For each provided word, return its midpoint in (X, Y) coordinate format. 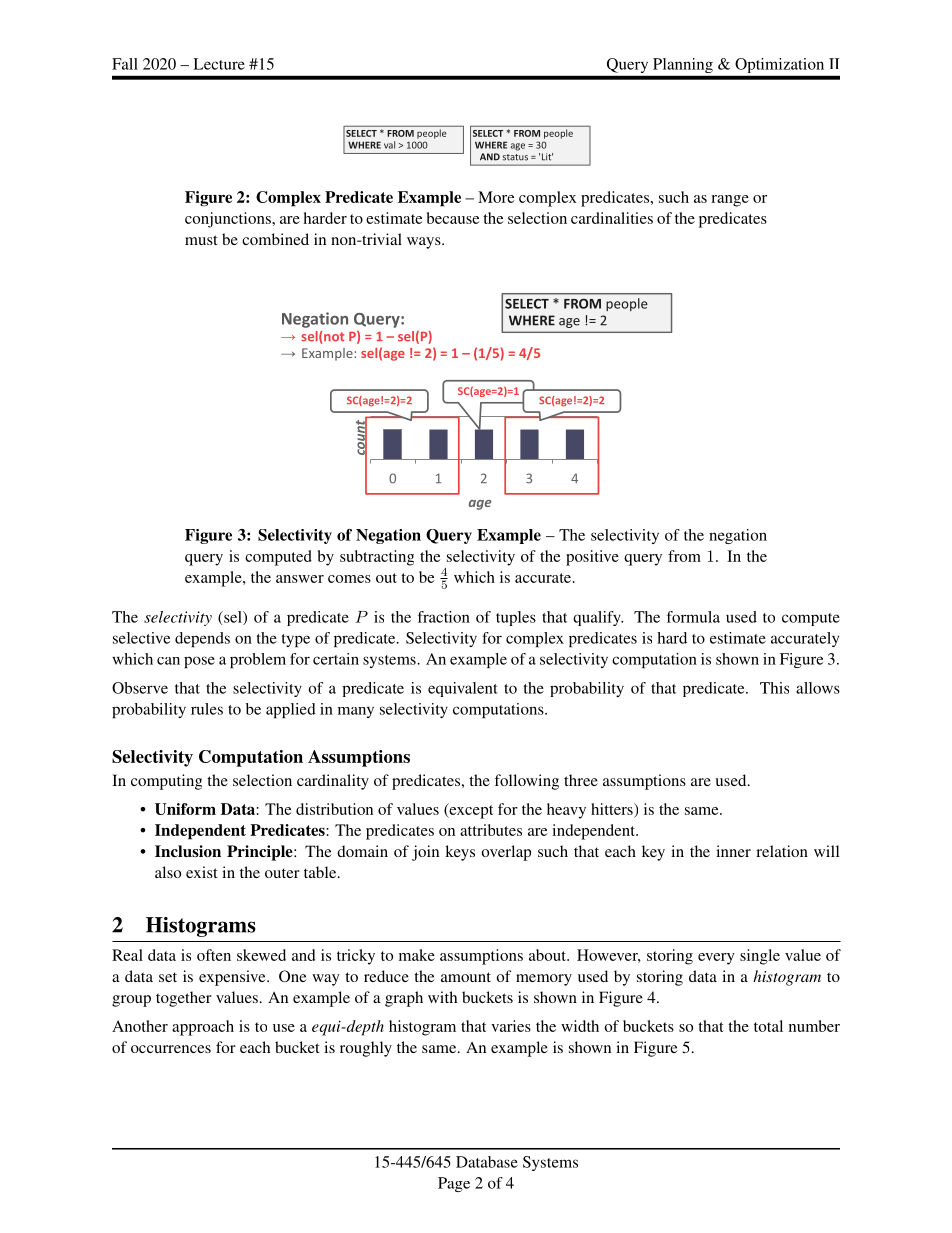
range (730, 201)
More (496, 197)
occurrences (171, 1049)
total (768, 1026)
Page (454, 1184)
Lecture (219, 64)
